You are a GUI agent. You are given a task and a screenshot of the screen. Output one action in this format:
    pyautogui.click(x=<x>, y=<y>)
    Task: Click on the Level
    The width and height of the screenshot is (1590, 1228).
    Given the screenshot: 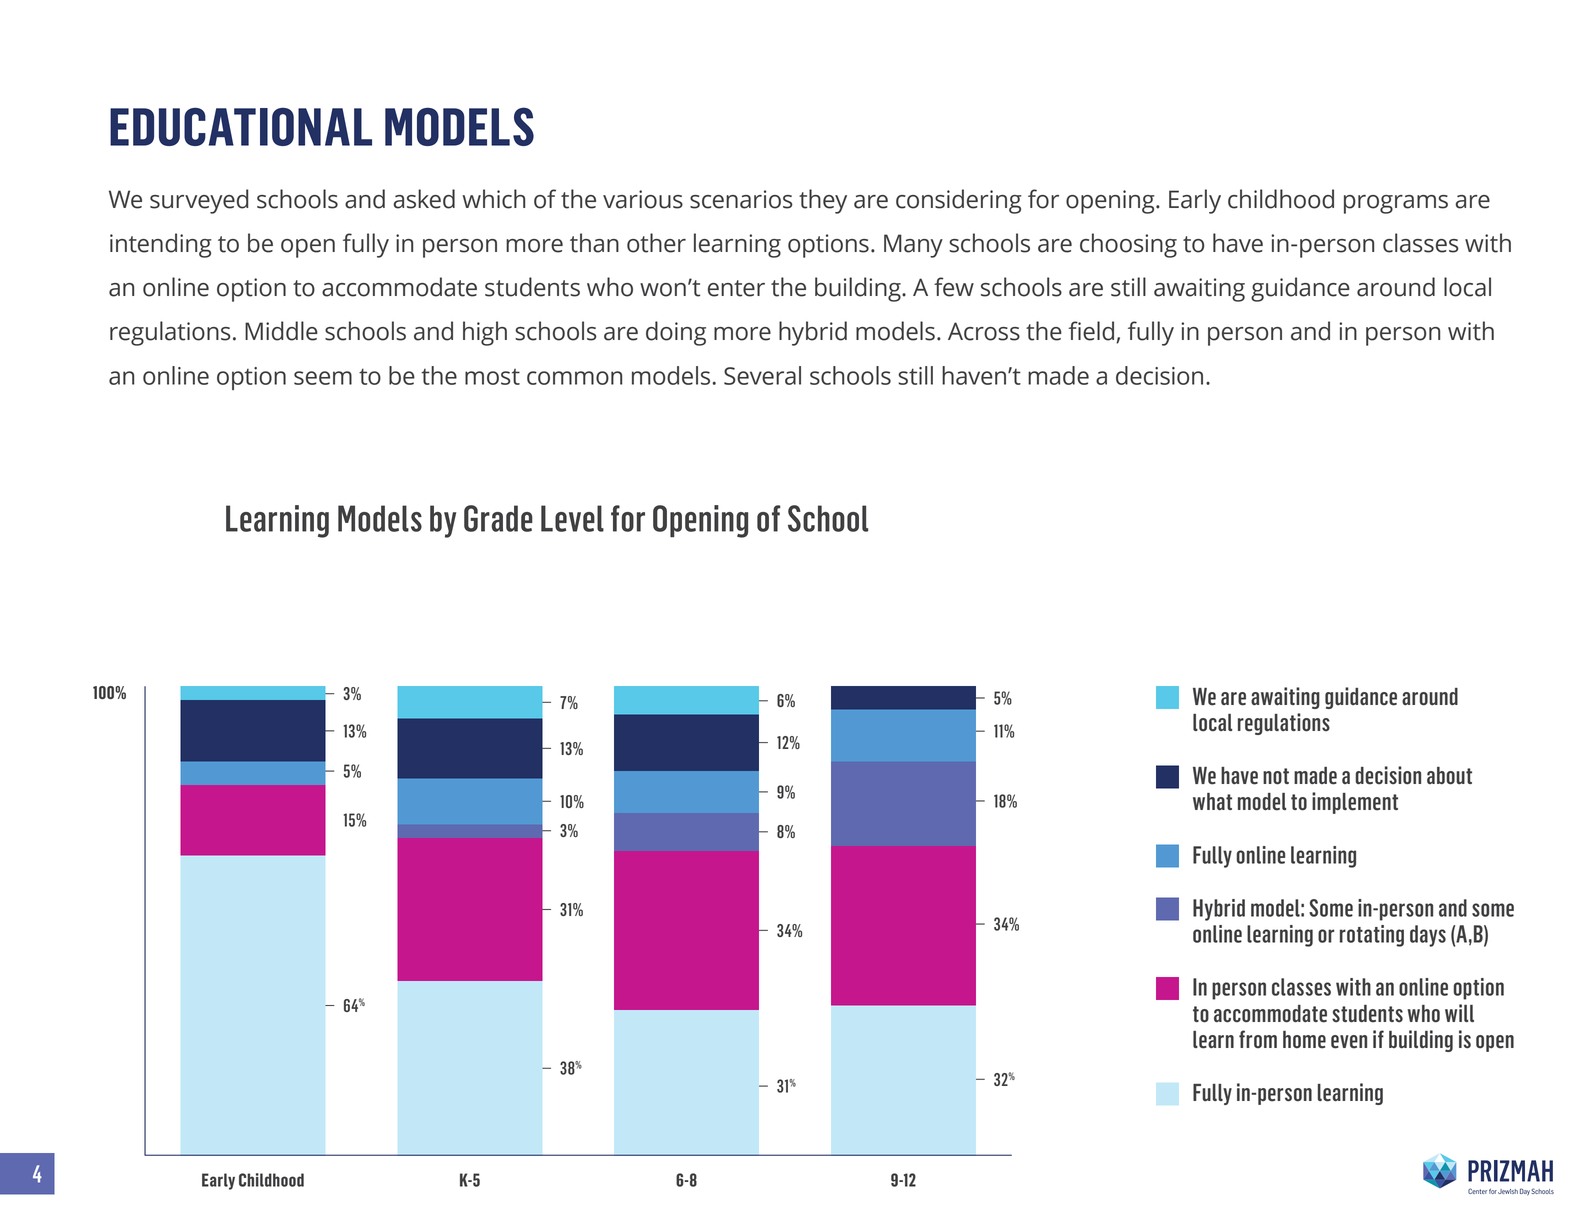 What is the action you would take?
    pyautogui.click(x=572, y=518)
